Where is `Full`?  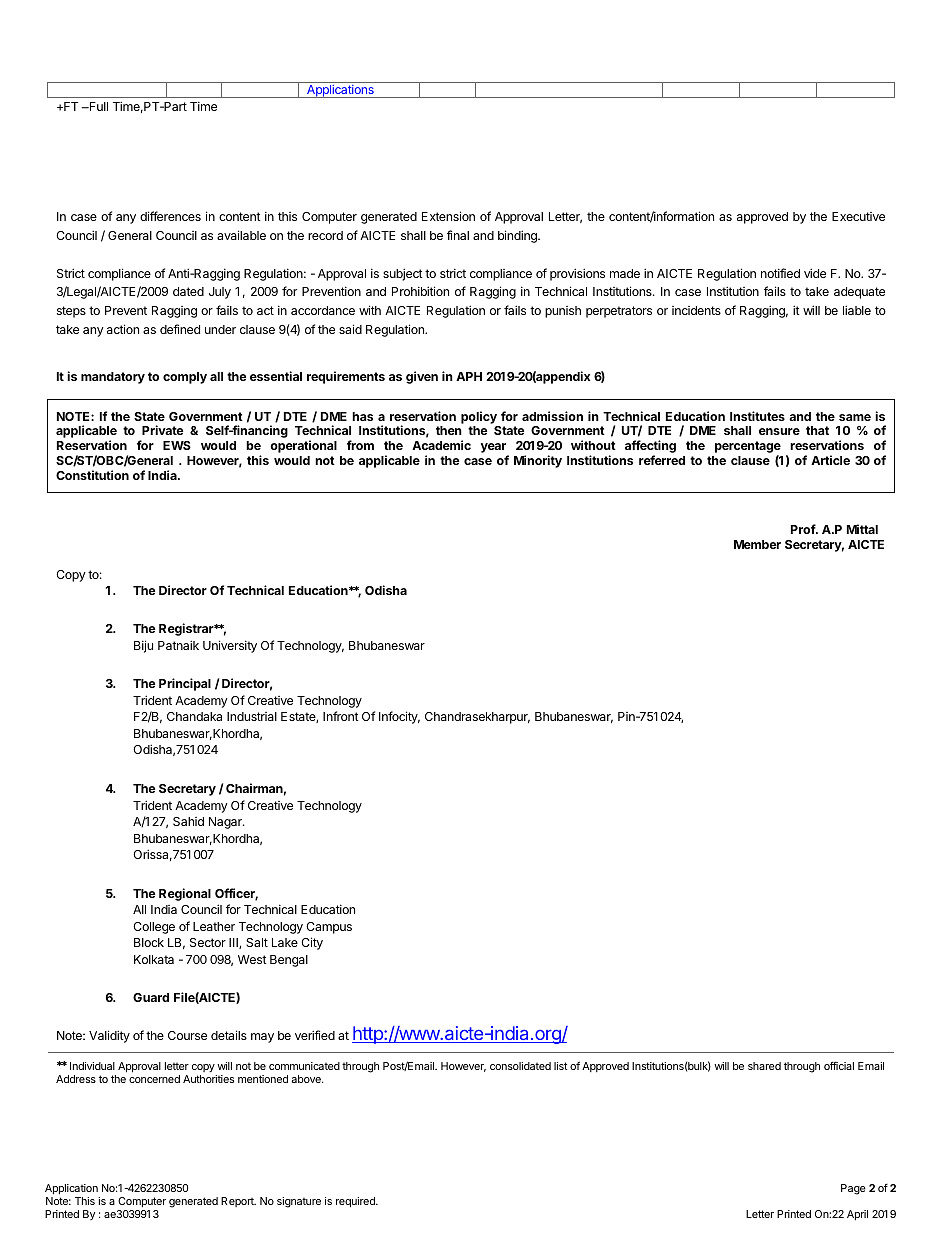 Full is located at coordinates (97, 106).
